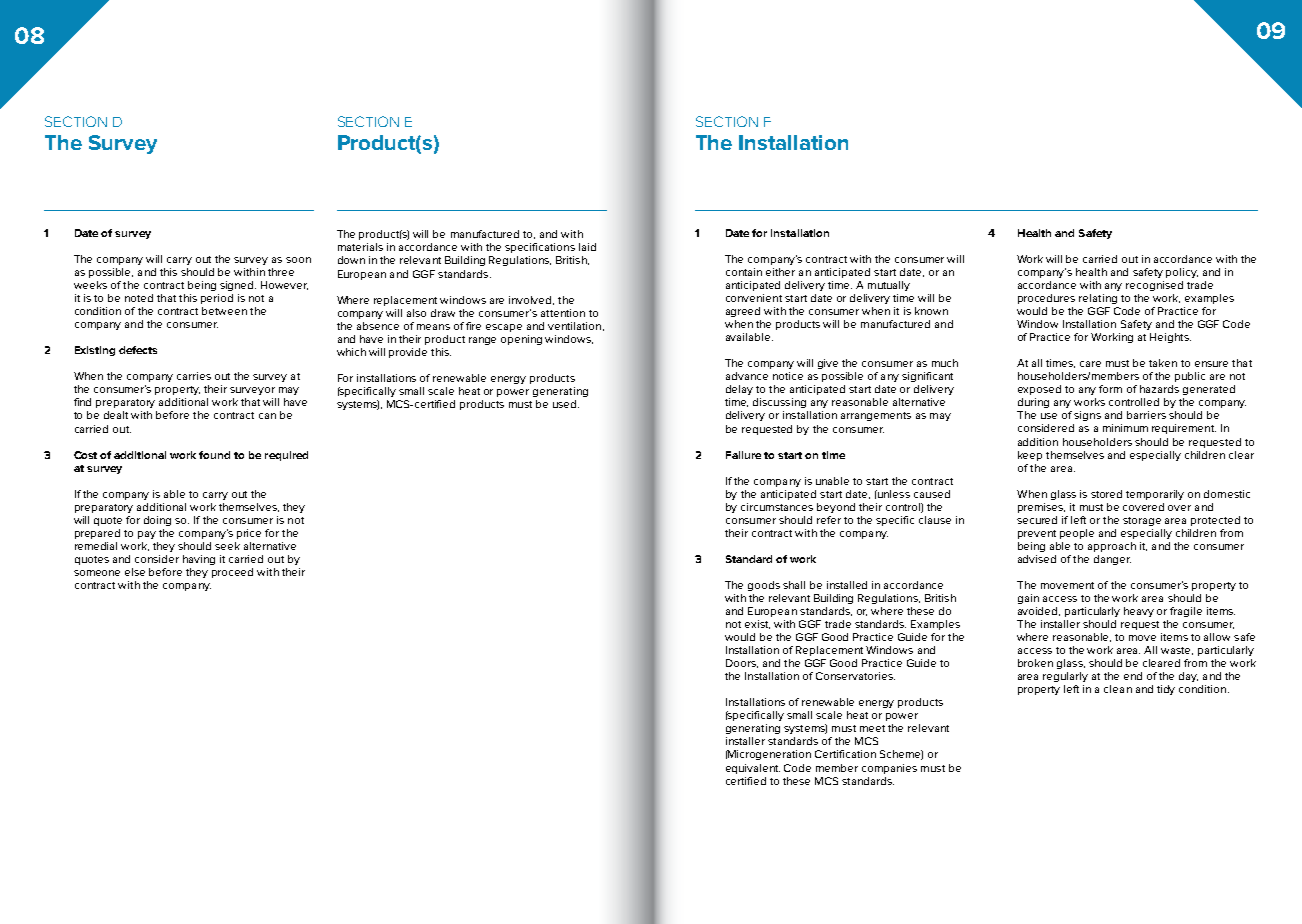  I want to click on policy, so click(1182, 273).
